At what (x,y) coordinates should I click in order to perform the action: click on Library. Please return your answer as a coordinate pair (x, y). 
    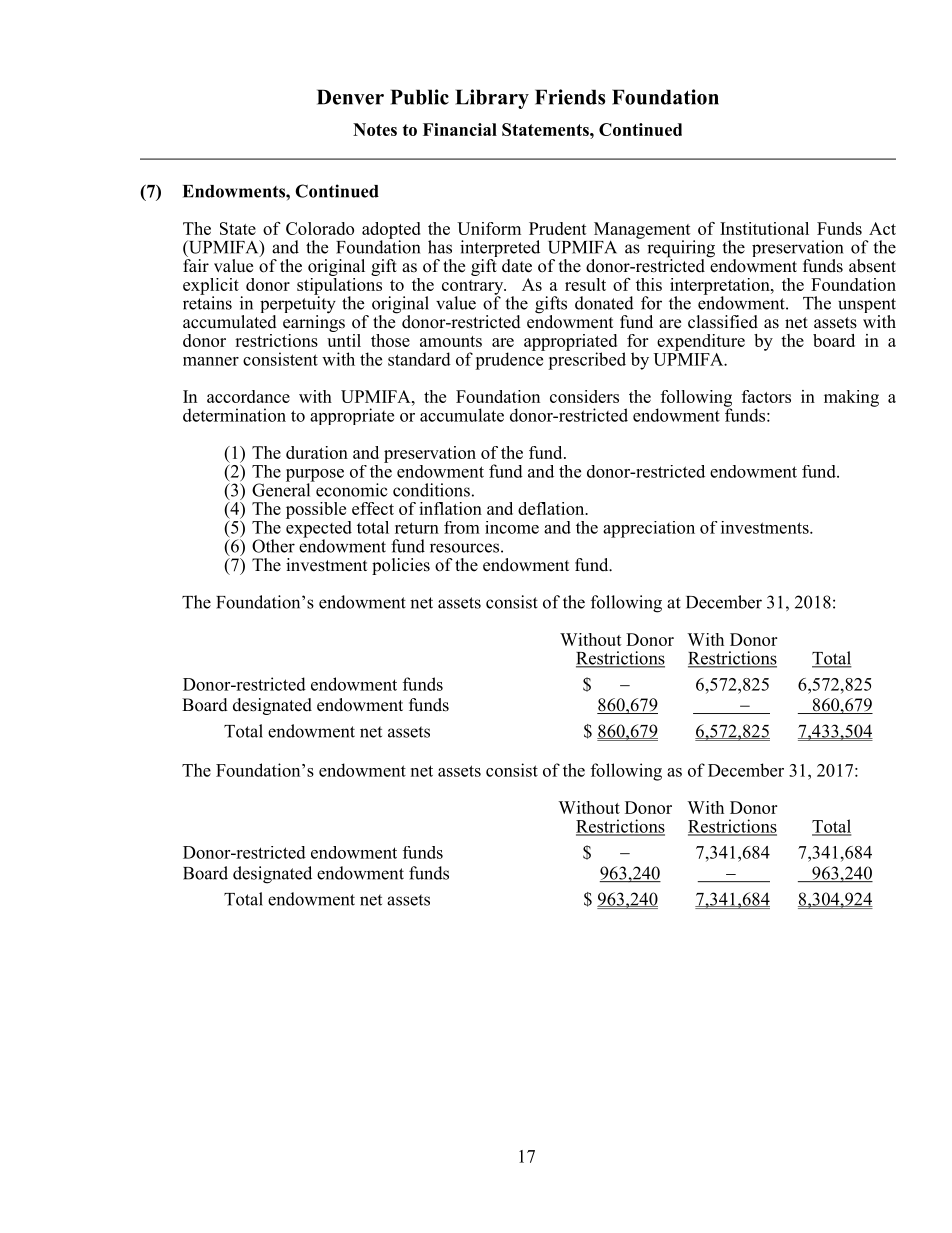
    Looking at the image, I should click on (492, 99).
